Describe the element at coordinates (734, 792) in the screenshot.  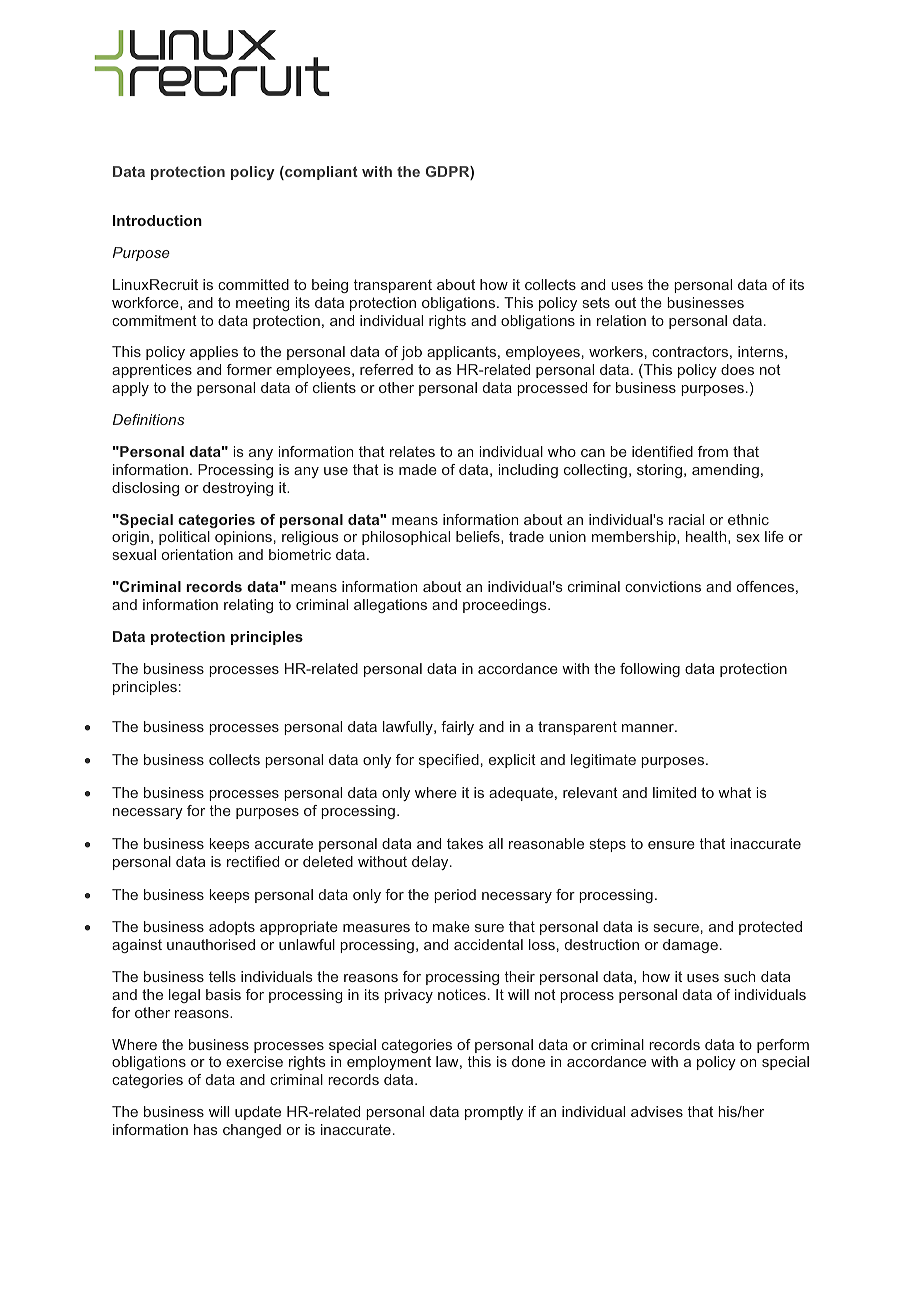
I see `what` at that location.
